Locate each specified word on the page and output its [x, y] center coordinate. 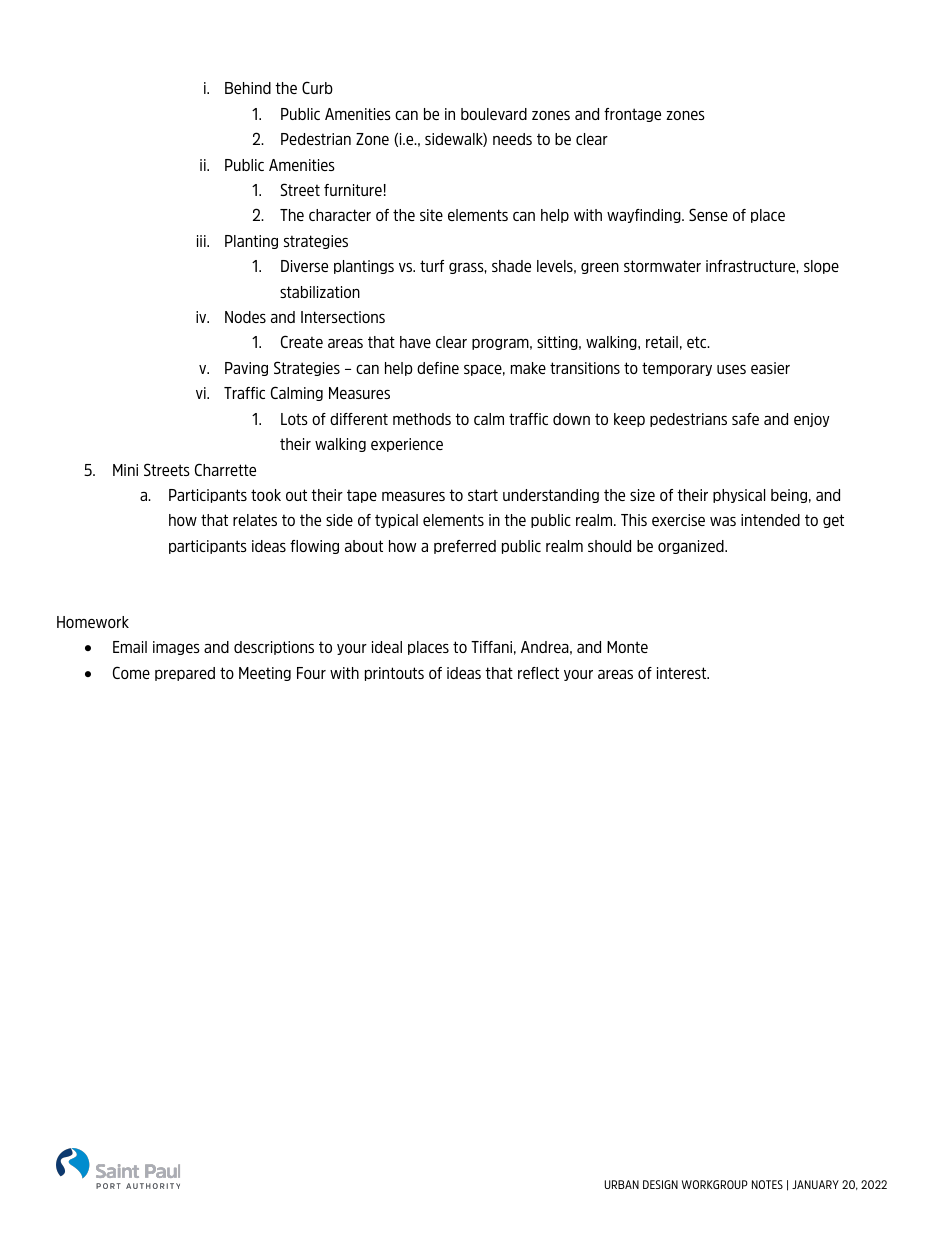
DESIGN [660, 1184]
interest [683, 673]
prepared [185, 674]
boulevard [494, 114]
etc [698, 342]
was [723, 521]
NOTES [767, 1184]
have [415, 342]
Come [131, 672]
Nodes [245, 317]
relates [255, 520]
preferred [465, 547]
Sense [708, 214]
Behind [248, 88]
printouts [394, 674]
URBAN [622, 1184]
